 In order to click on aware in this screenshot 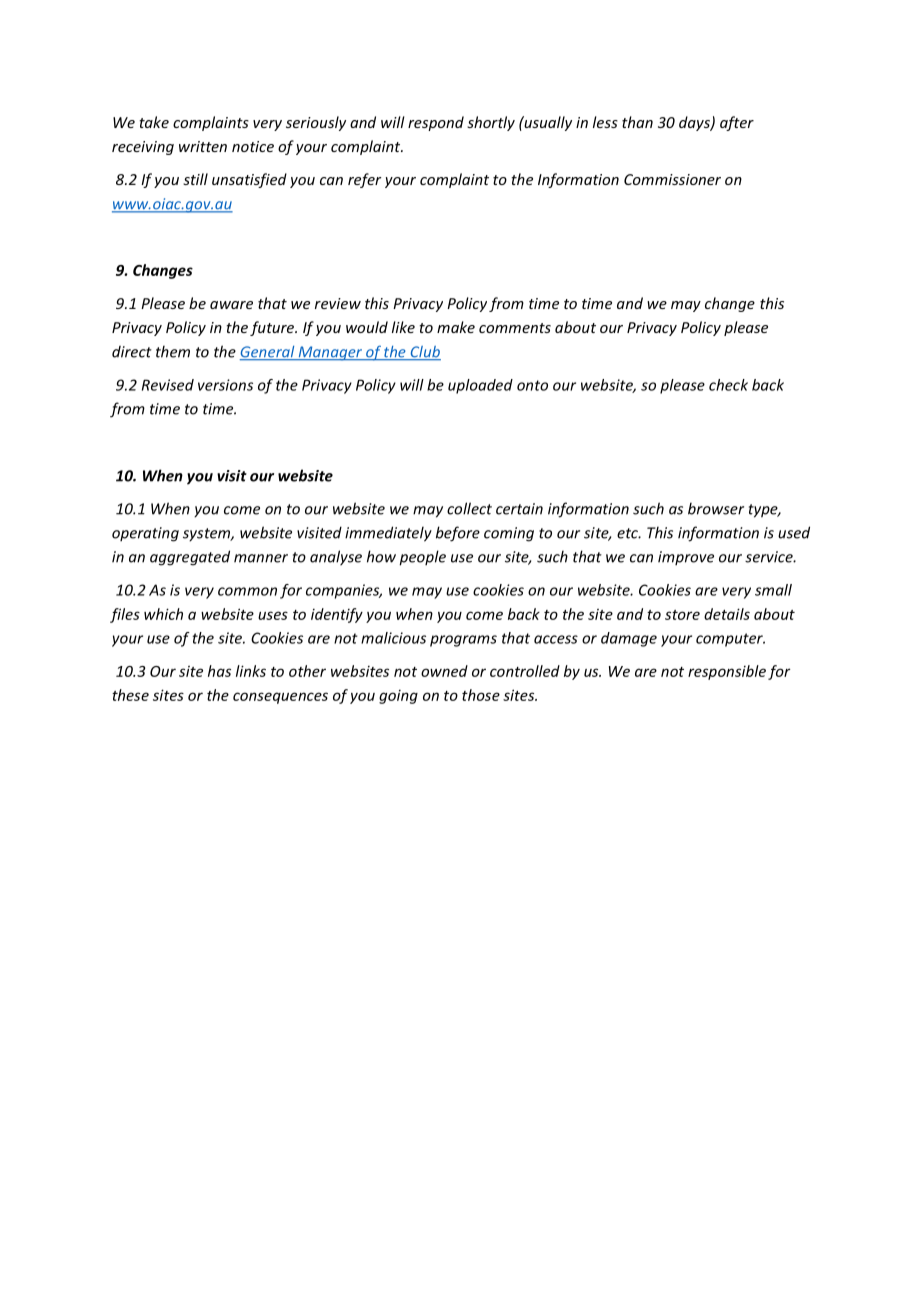, I will do `click(231, 305)`.
